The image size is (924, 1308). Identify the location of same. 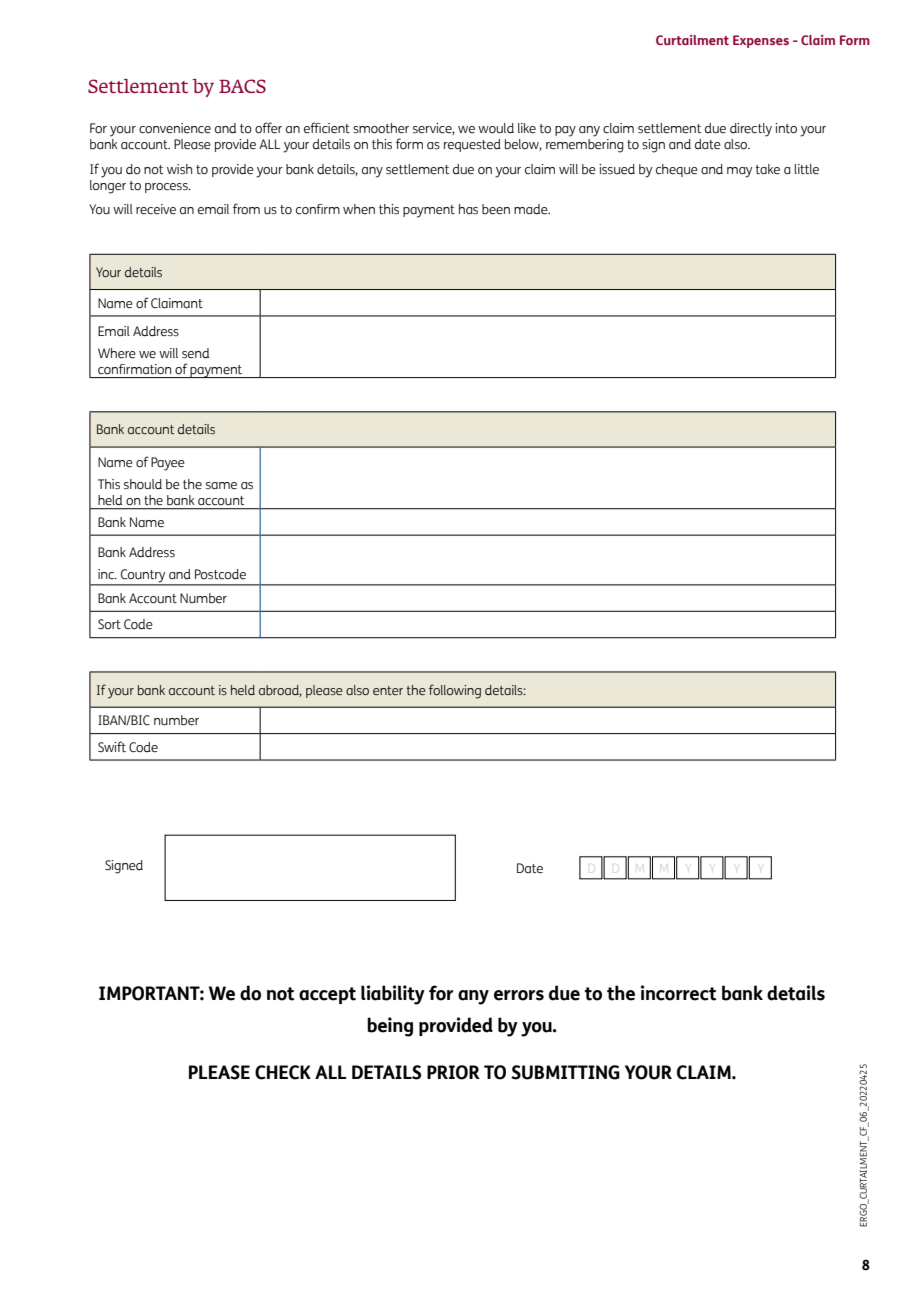
(221, 486).
